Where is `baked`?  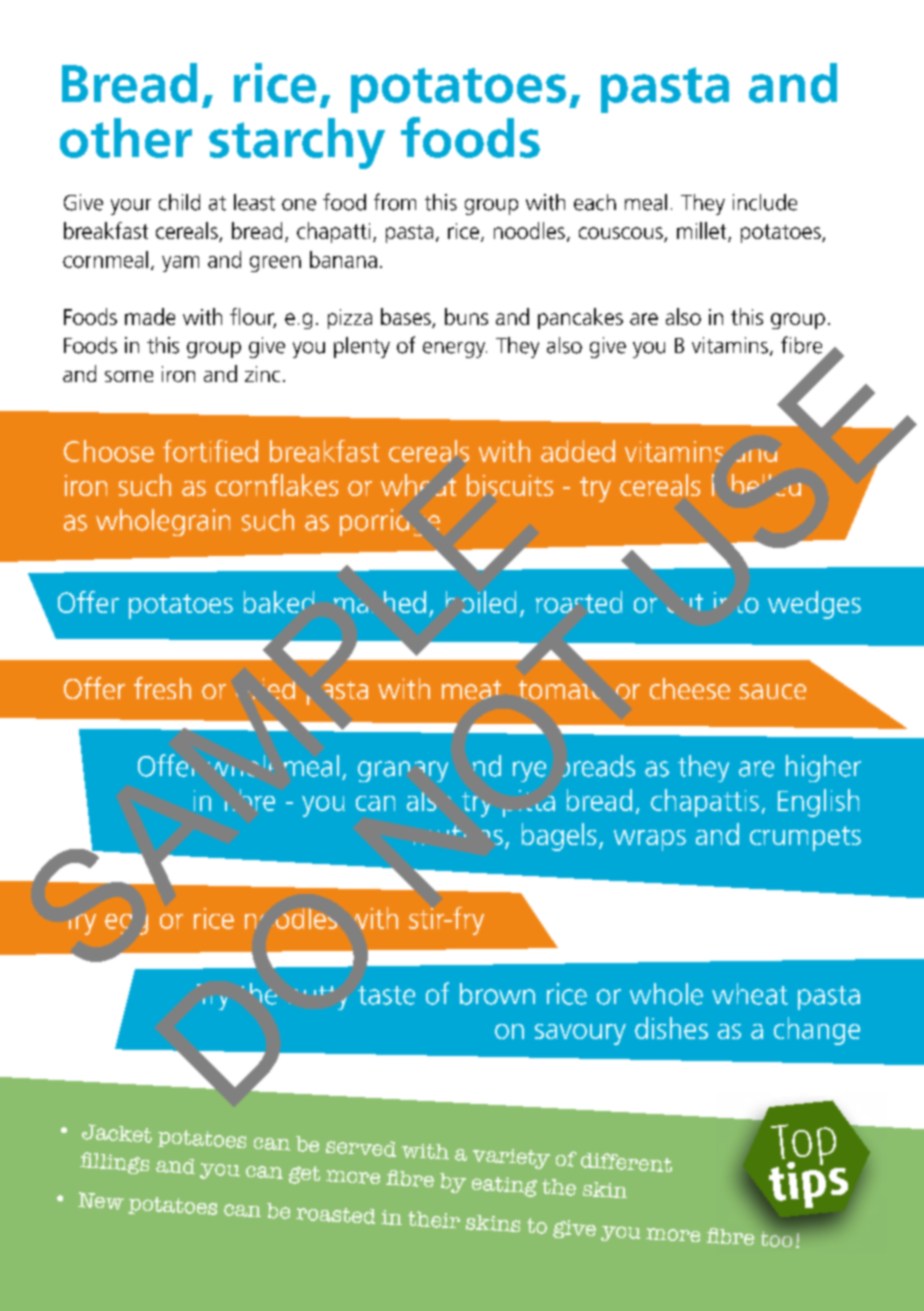
baked is located at coordinates (279, 602).
